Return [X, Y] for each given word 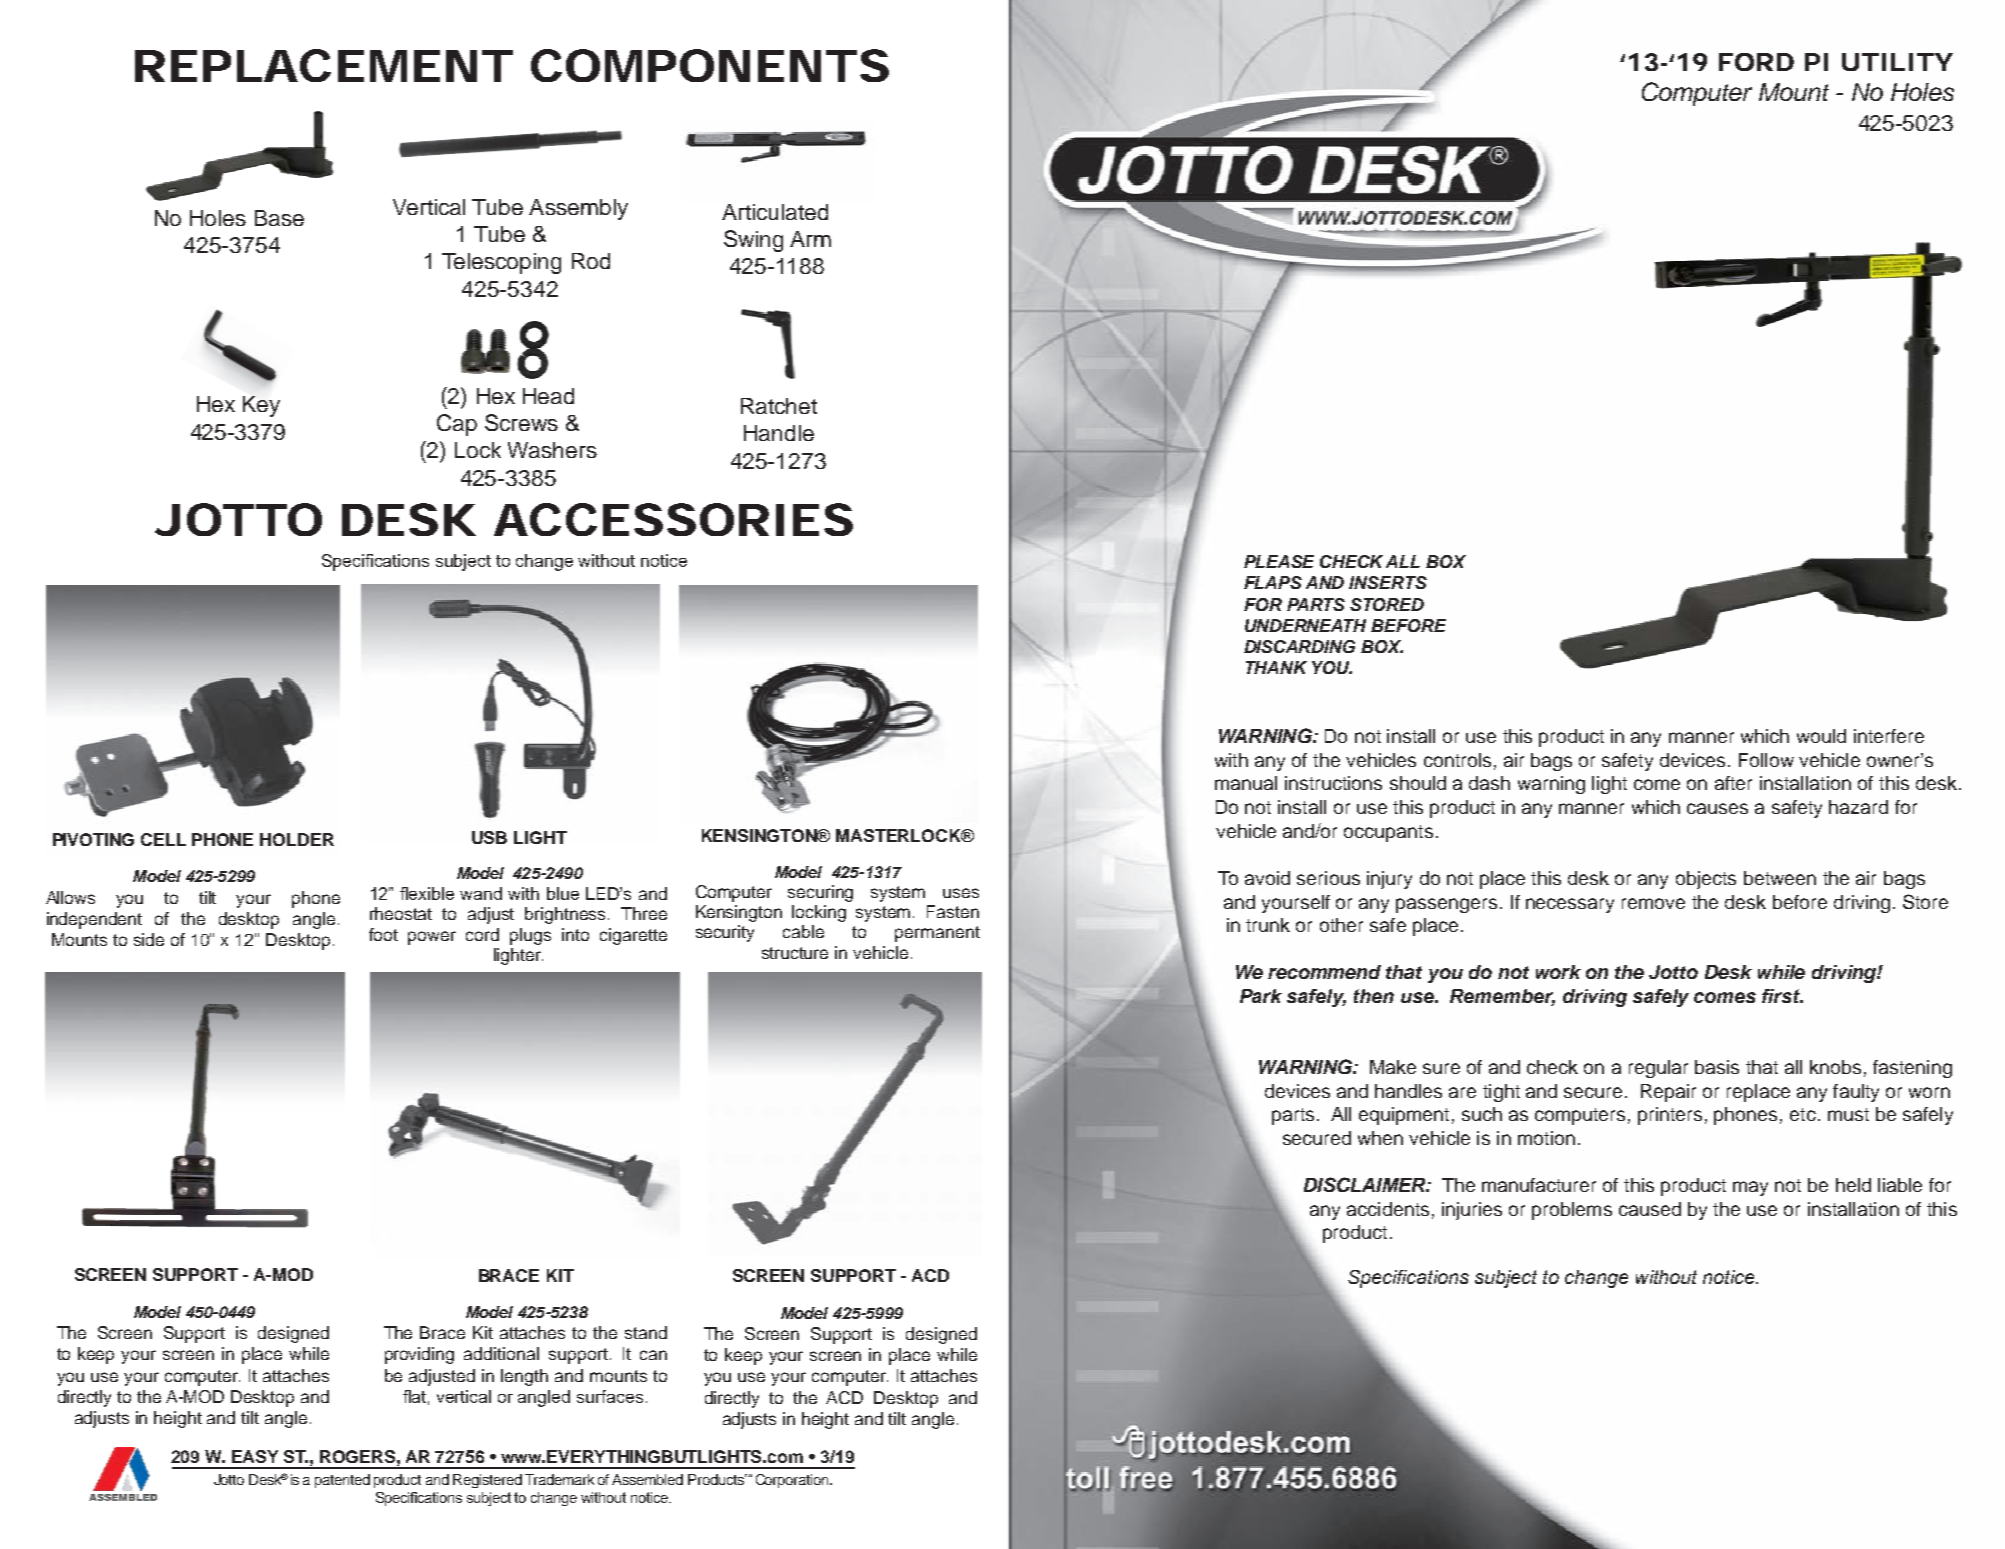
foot [383, 934]
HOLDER [297, 839]
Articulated [775, 212]
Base [279, 218]
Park [1261, 996]
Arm [810, 239]
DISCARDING [1299, 646]
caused [1650, 1209]
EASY [255, 1456]
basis [1717, 1067]
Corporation [793, 1481]
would [1821, 736]
